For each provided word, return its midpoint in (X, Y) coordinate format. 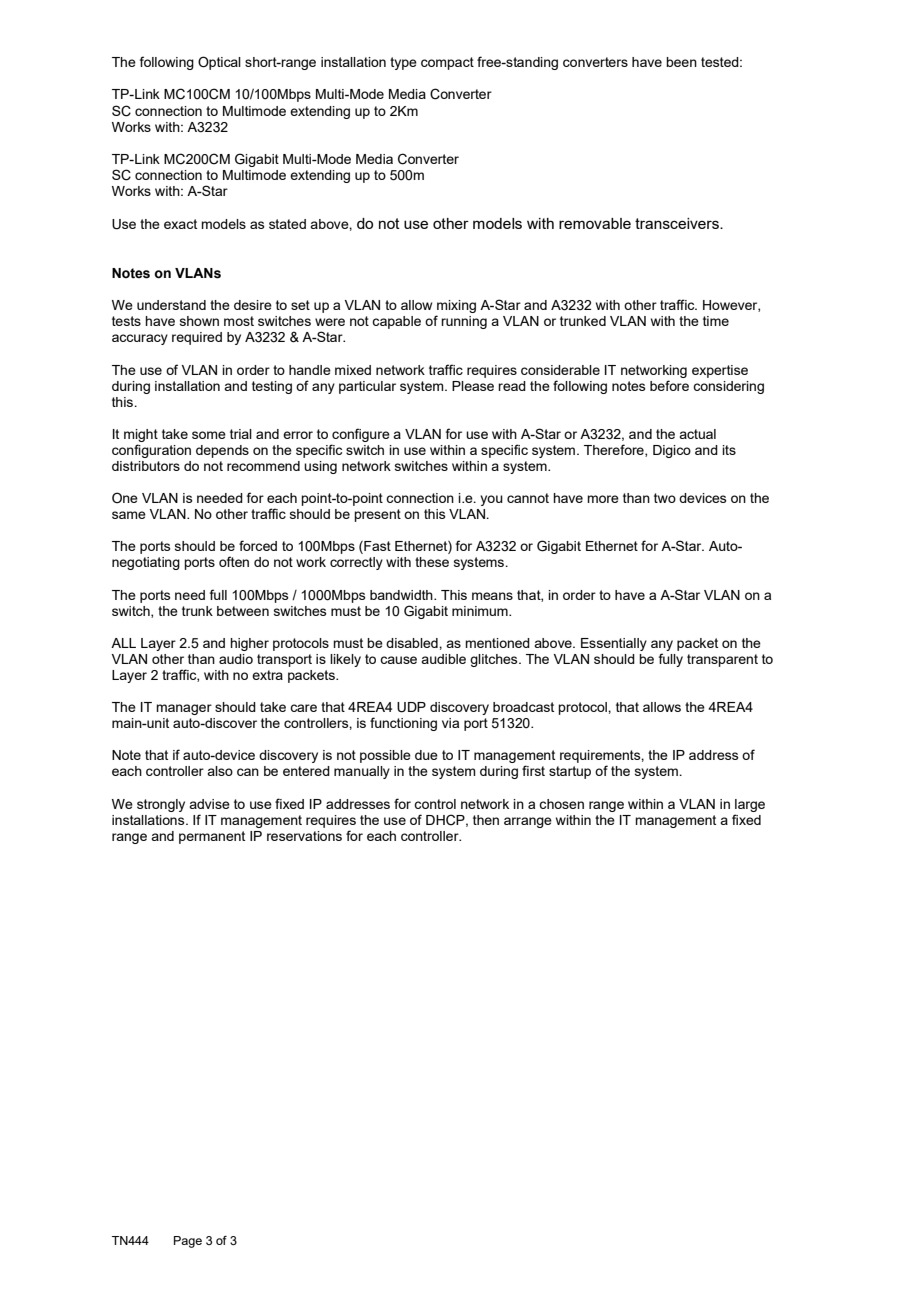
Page (188, 1242)
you (491, 500)
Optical (219, 63)
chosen (561, 804)
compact (447, 63)
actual (697, 434)
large (750, 805)
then (486, 820)
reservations (304, 836)
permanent (212, 837)
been (681, 62)
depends (222, 451)
